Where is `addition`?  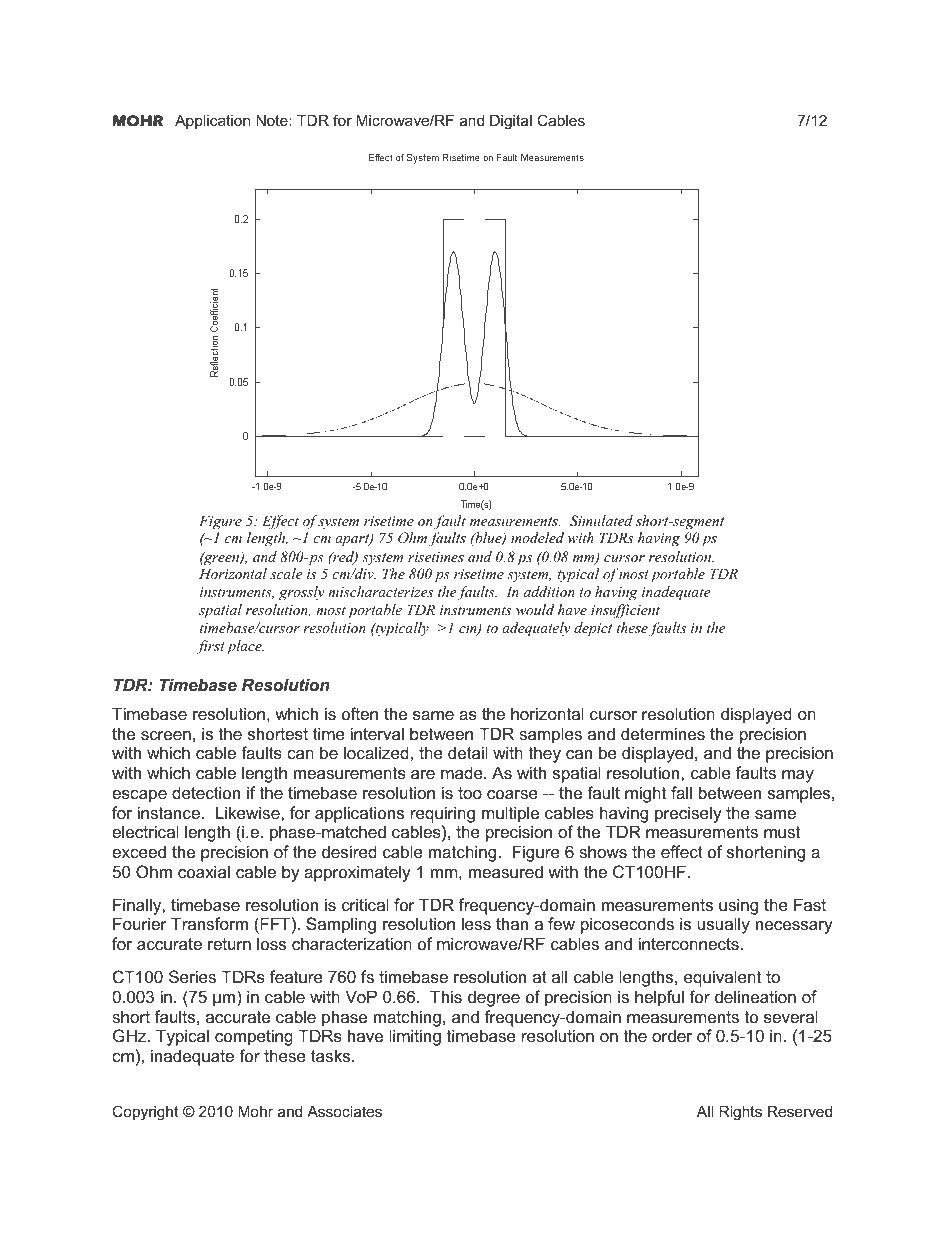
addition is located at coordinates (549, 591).
